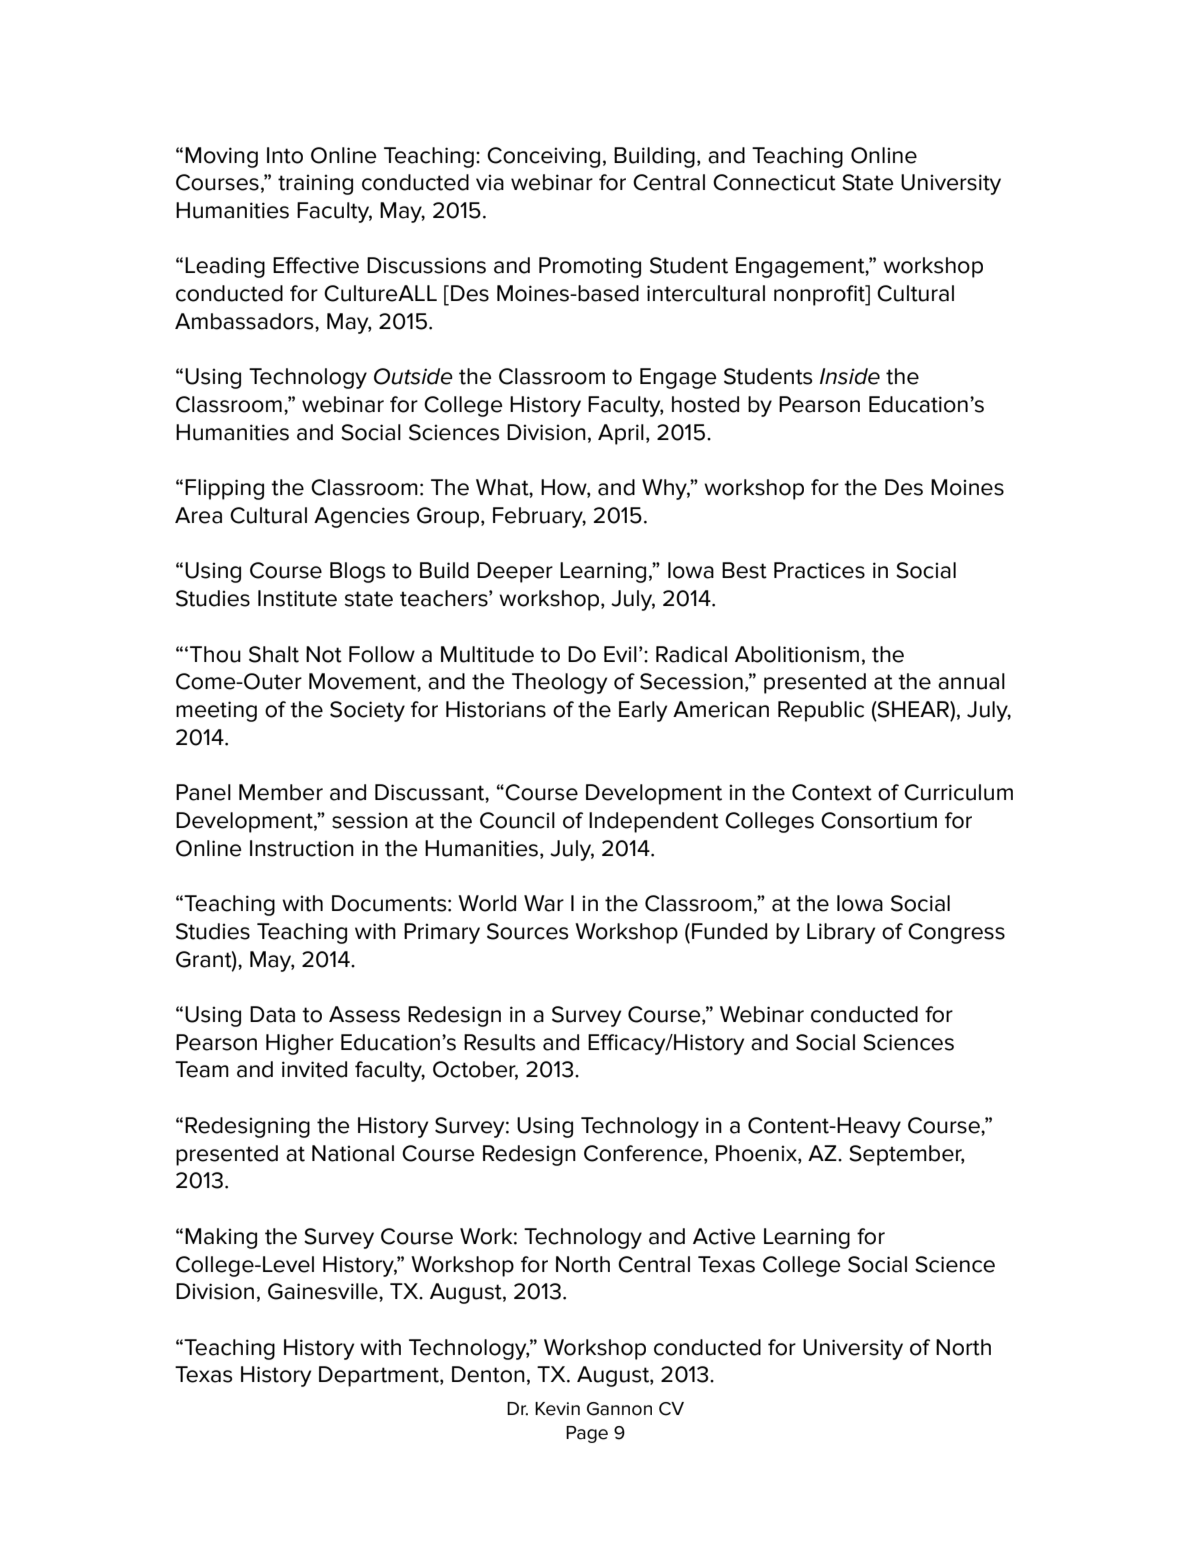  I want to click on Active, so click(724, 1236).
